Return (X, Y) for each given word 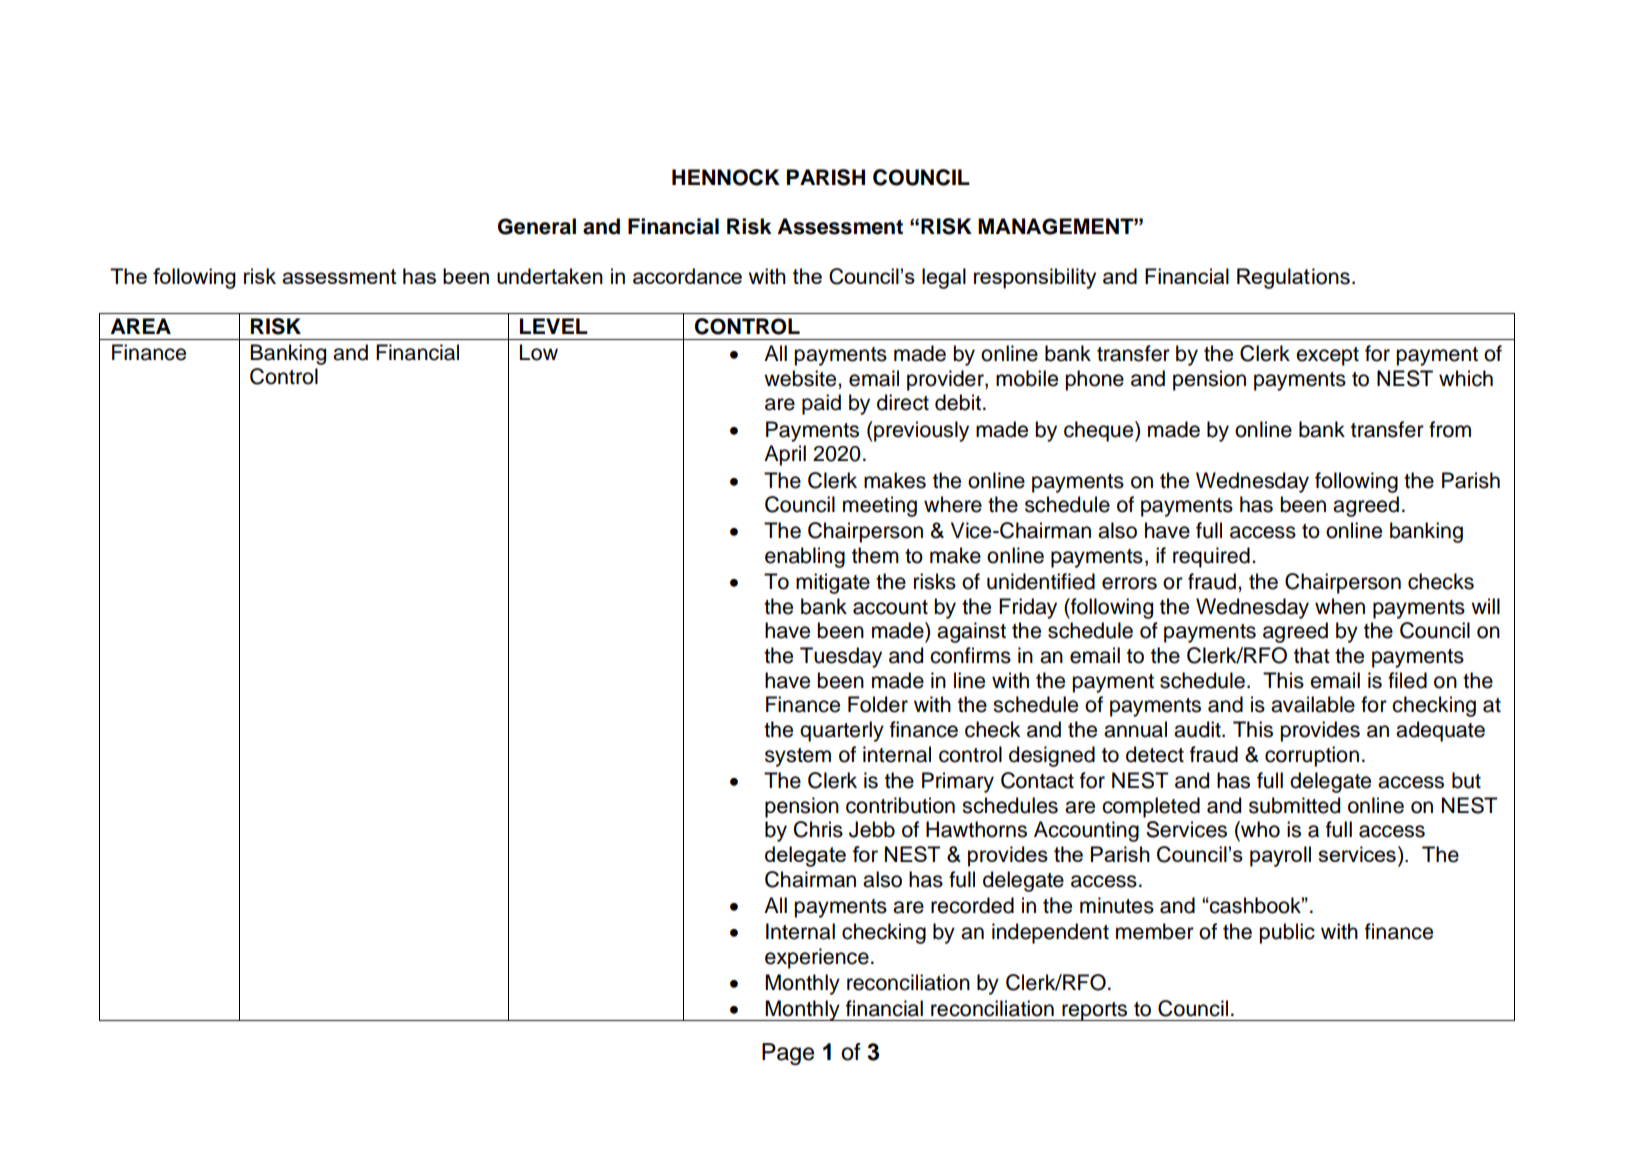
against (971, 632)
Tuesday (841, 657)
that (1312, 655)
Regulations (1293, 278)
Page (788, 1054)
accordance (687, 276)
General (537, 226)
